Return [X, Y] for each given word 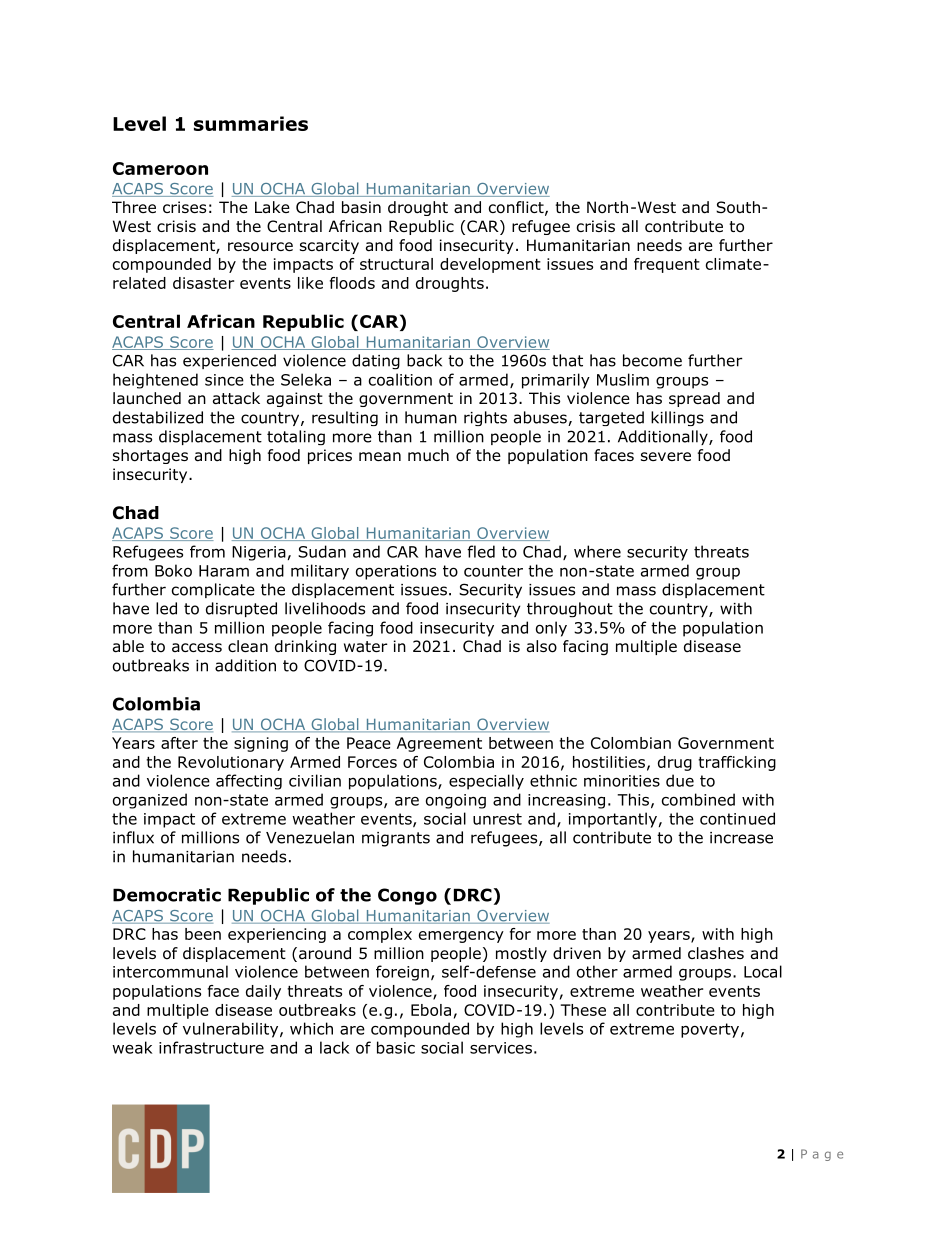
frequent [667, 265]
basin [361, 207]
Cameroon [160, 168]
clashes [716, 953]
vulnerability [232, 1030]
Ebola [431, 1010]
